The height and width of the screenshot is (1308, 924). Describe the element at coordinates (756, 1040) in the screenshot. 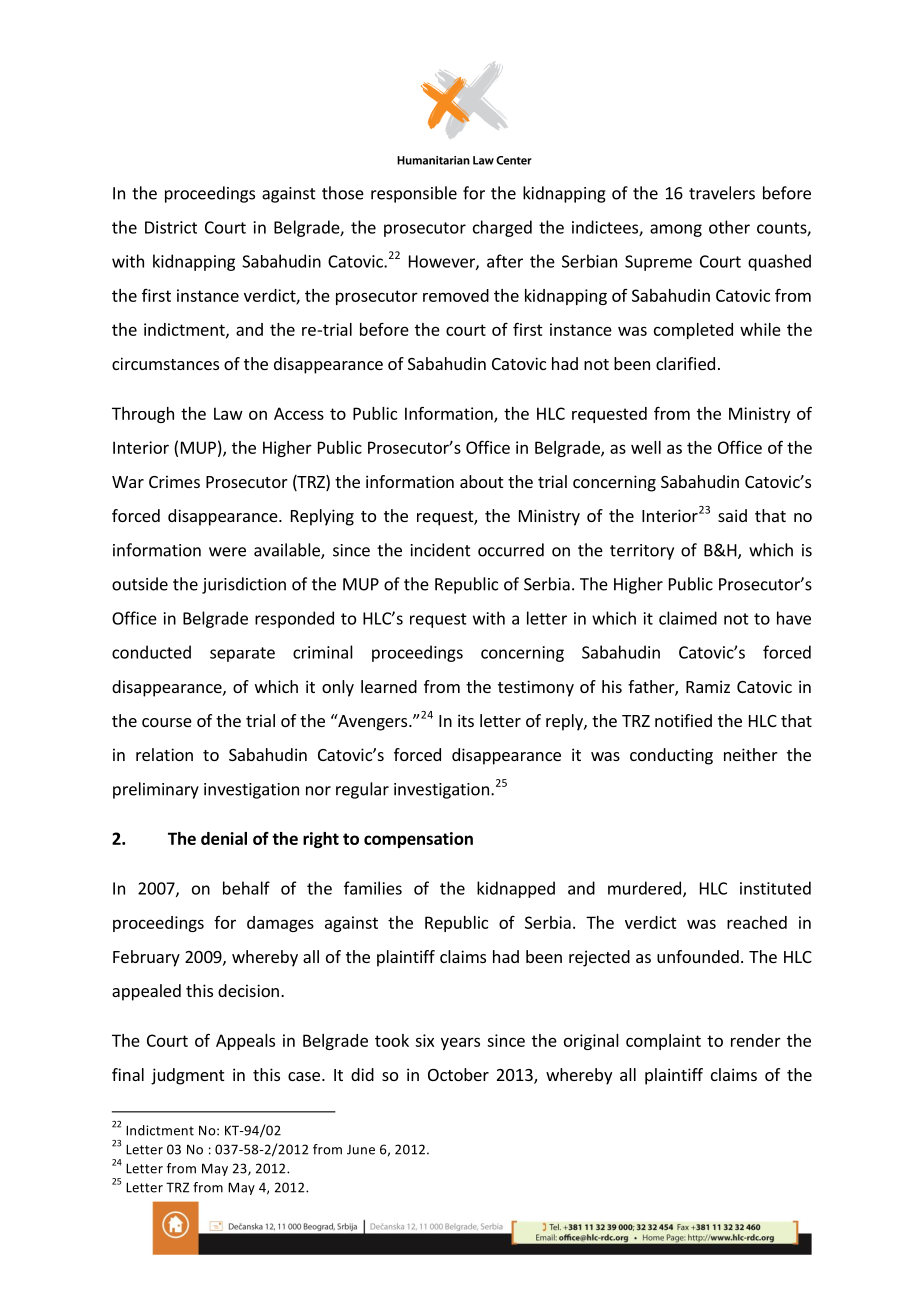

I see `render` at that location.
